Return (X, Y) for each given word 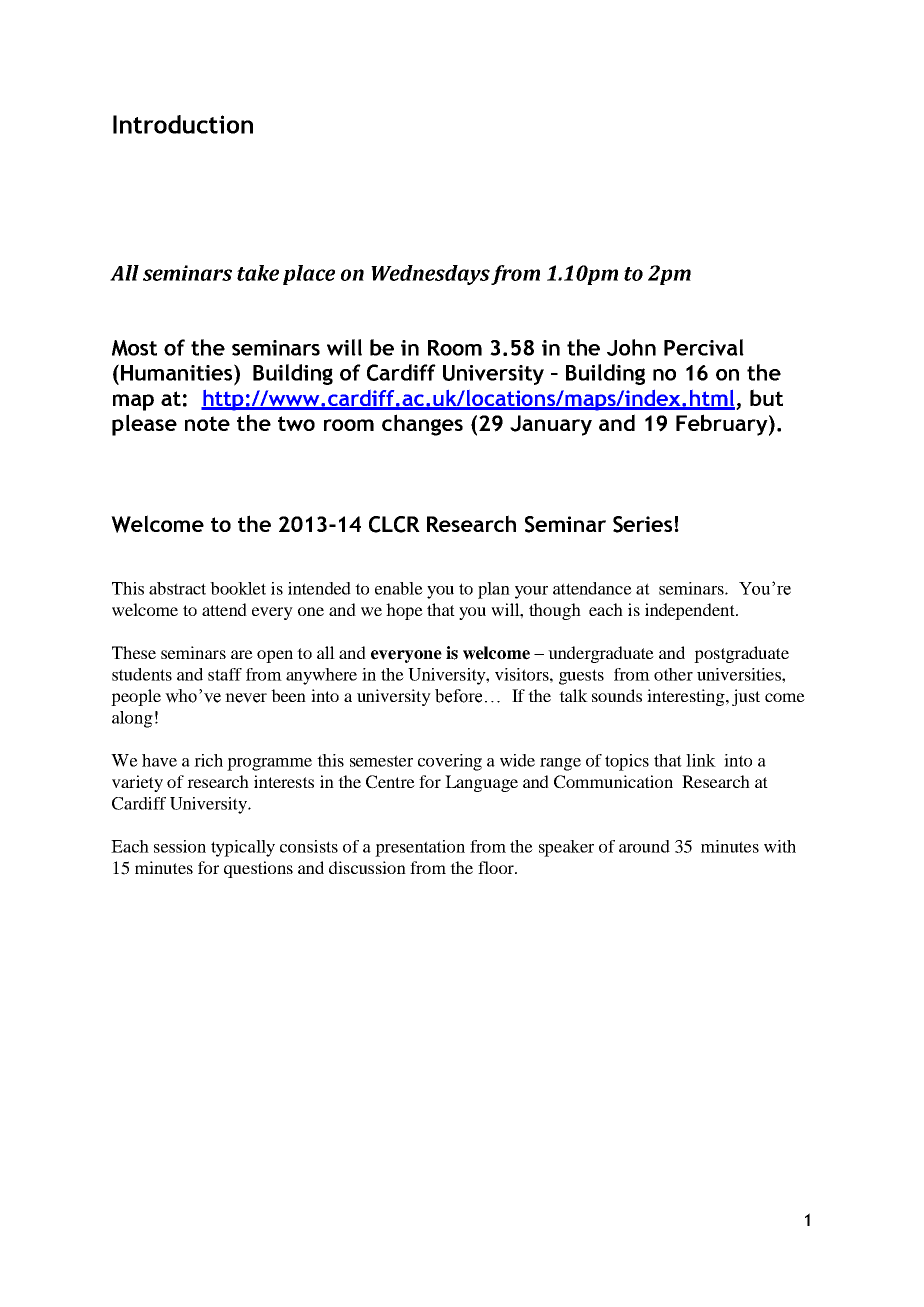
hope (404, 611)
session (180, 846)
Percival (704, 347)
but (766, 397)
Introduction (183, 124)
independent (691, 611)
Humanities (178, 372)
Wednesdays (430, 275)
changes (422, 425)
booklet (238, 588)
